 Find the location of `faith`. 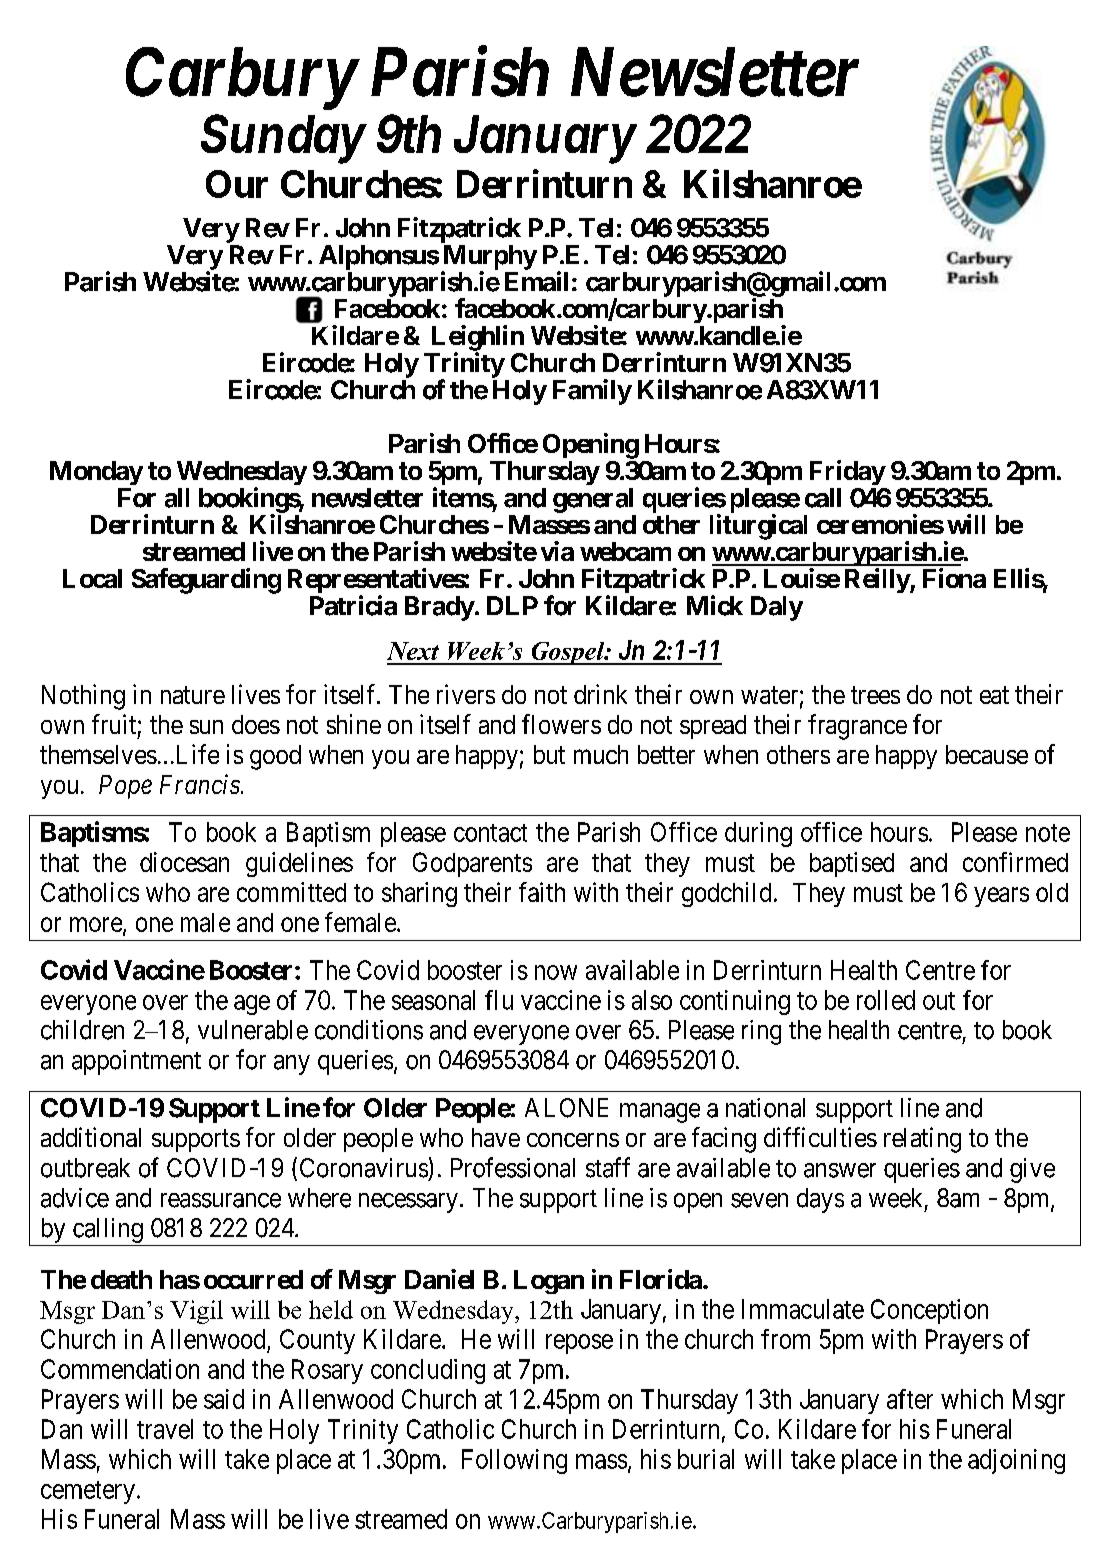

faith is located at coordinates (542, 892).
